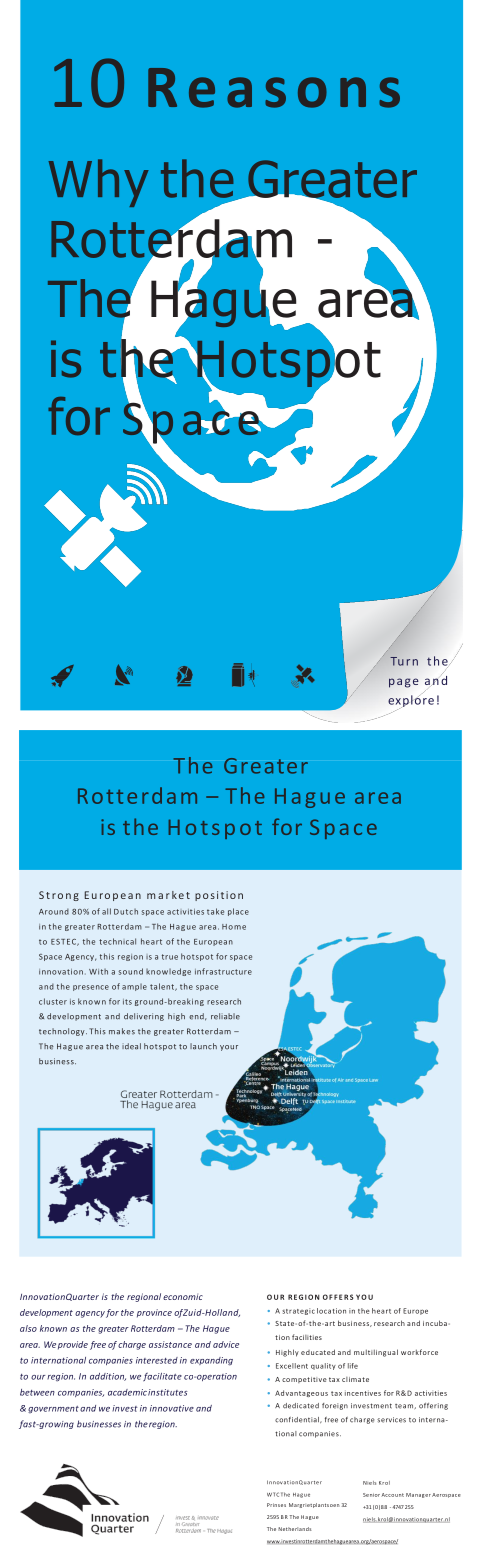 This image has width=481, height=1568. I want to click on place, so click(238, 912).
